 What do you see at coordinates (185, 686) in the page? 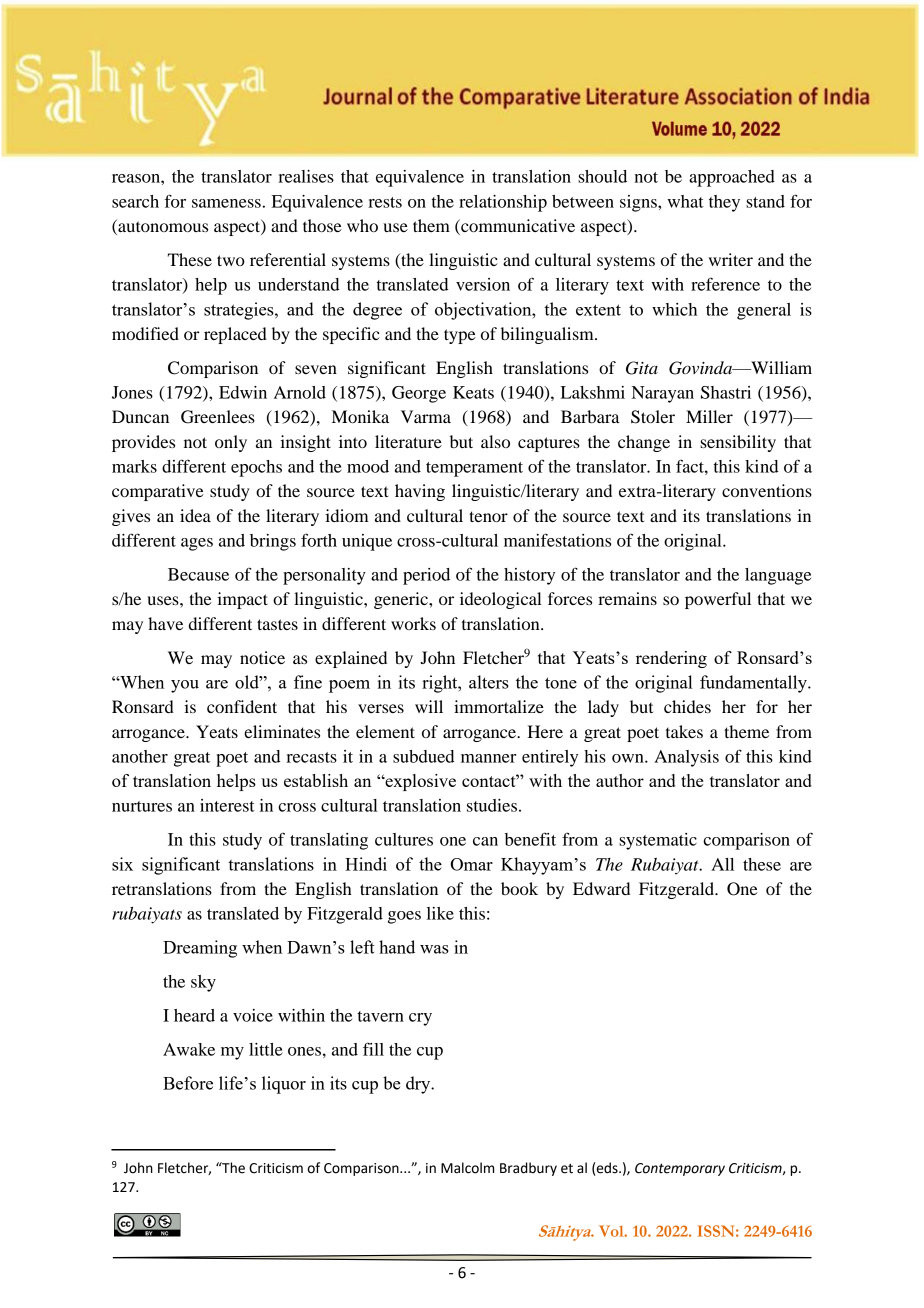
I see `you` at bounding box center [185, 686].
